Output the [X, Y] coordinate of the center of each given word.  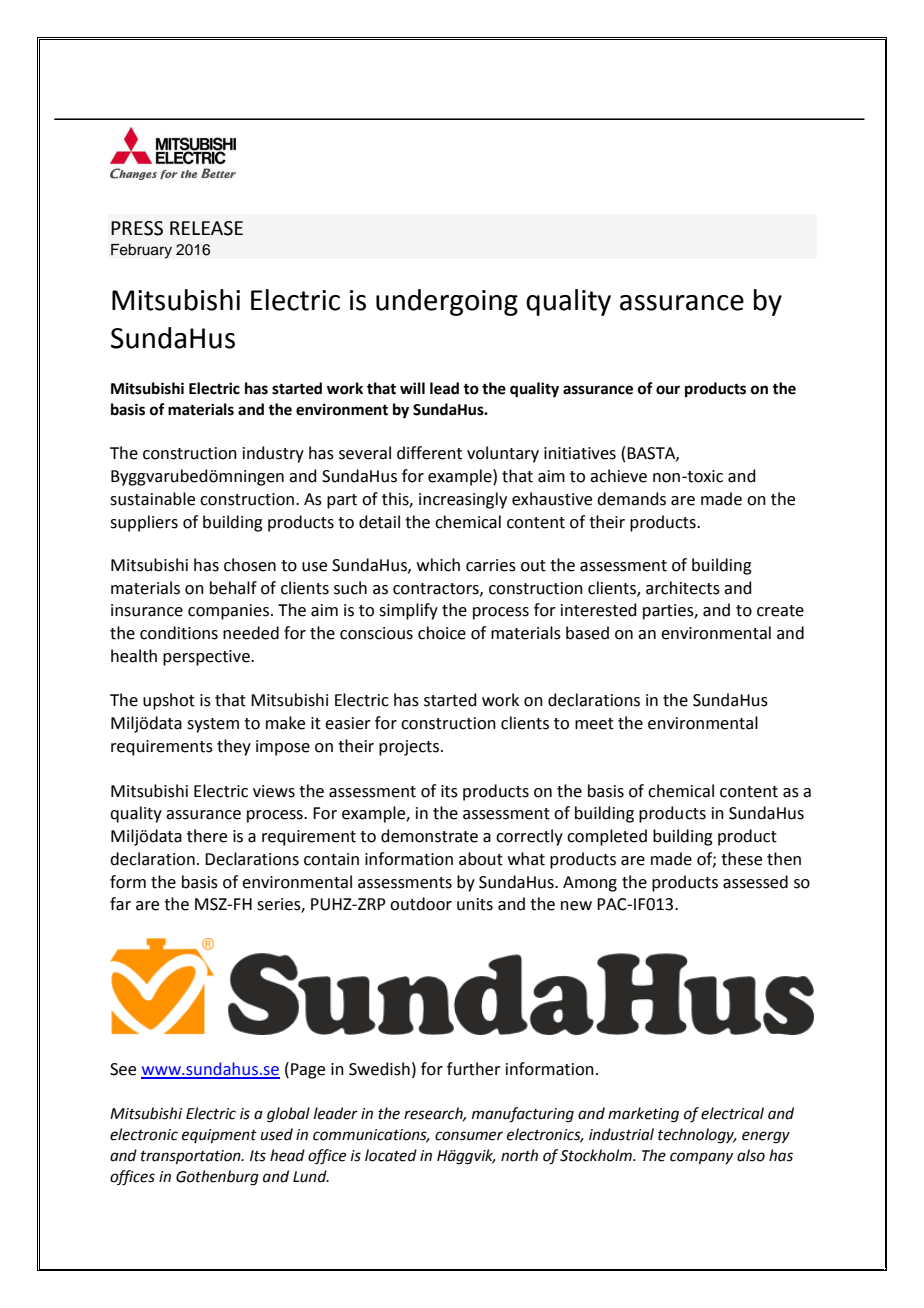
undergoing [447, 302]
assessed [755, 882]
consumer [469, 1136]
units [475, 904]
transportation [192, 1157]
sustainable [152, 499]
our [668, 390]
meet [594, 724]
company [701, 1158]
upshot [169, 701]
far [120, 904]
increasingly [463, 500]
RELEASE [206, 228]
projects [410, 748]
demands [631, 499]
